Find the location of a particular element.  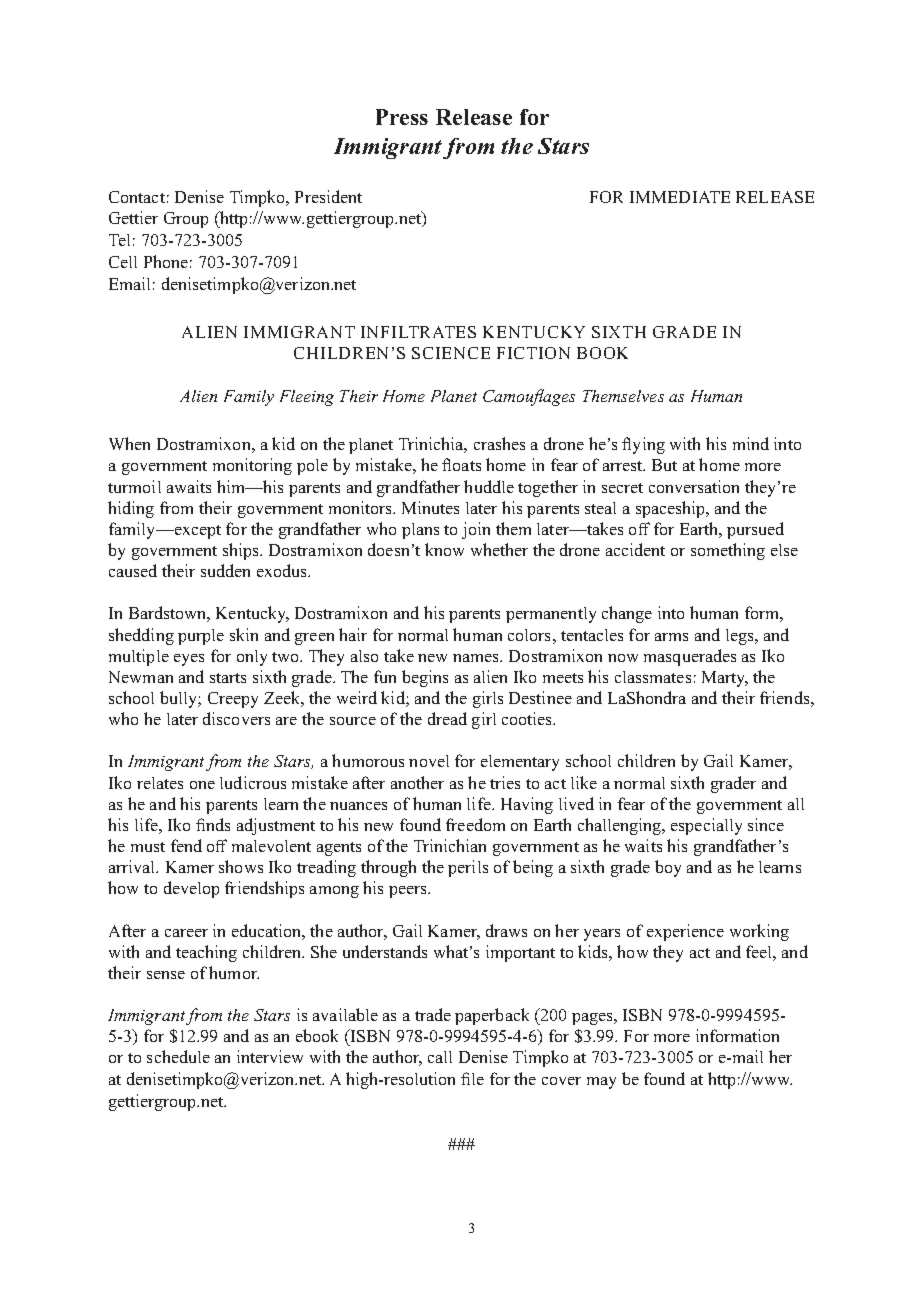

Press is located at coordinates (402, 117).
